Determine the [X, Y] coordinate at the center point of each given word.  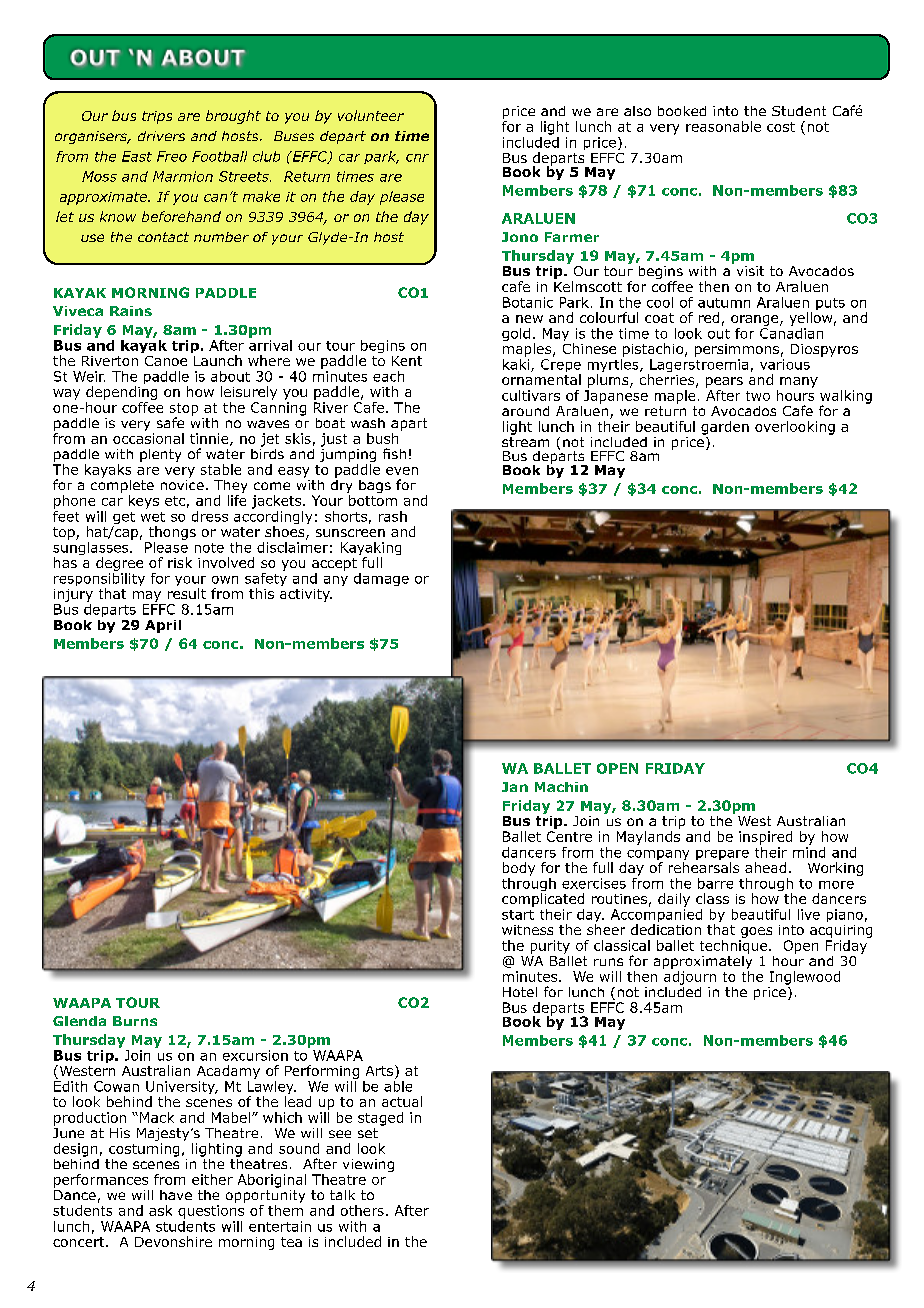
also [637, 111]
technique [735, 945]
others [362, 1210]
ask [160, 1210]
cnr [417, 158]
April [163, 626]
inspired [765, 838]
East [137, 156]
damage [381, 579]
